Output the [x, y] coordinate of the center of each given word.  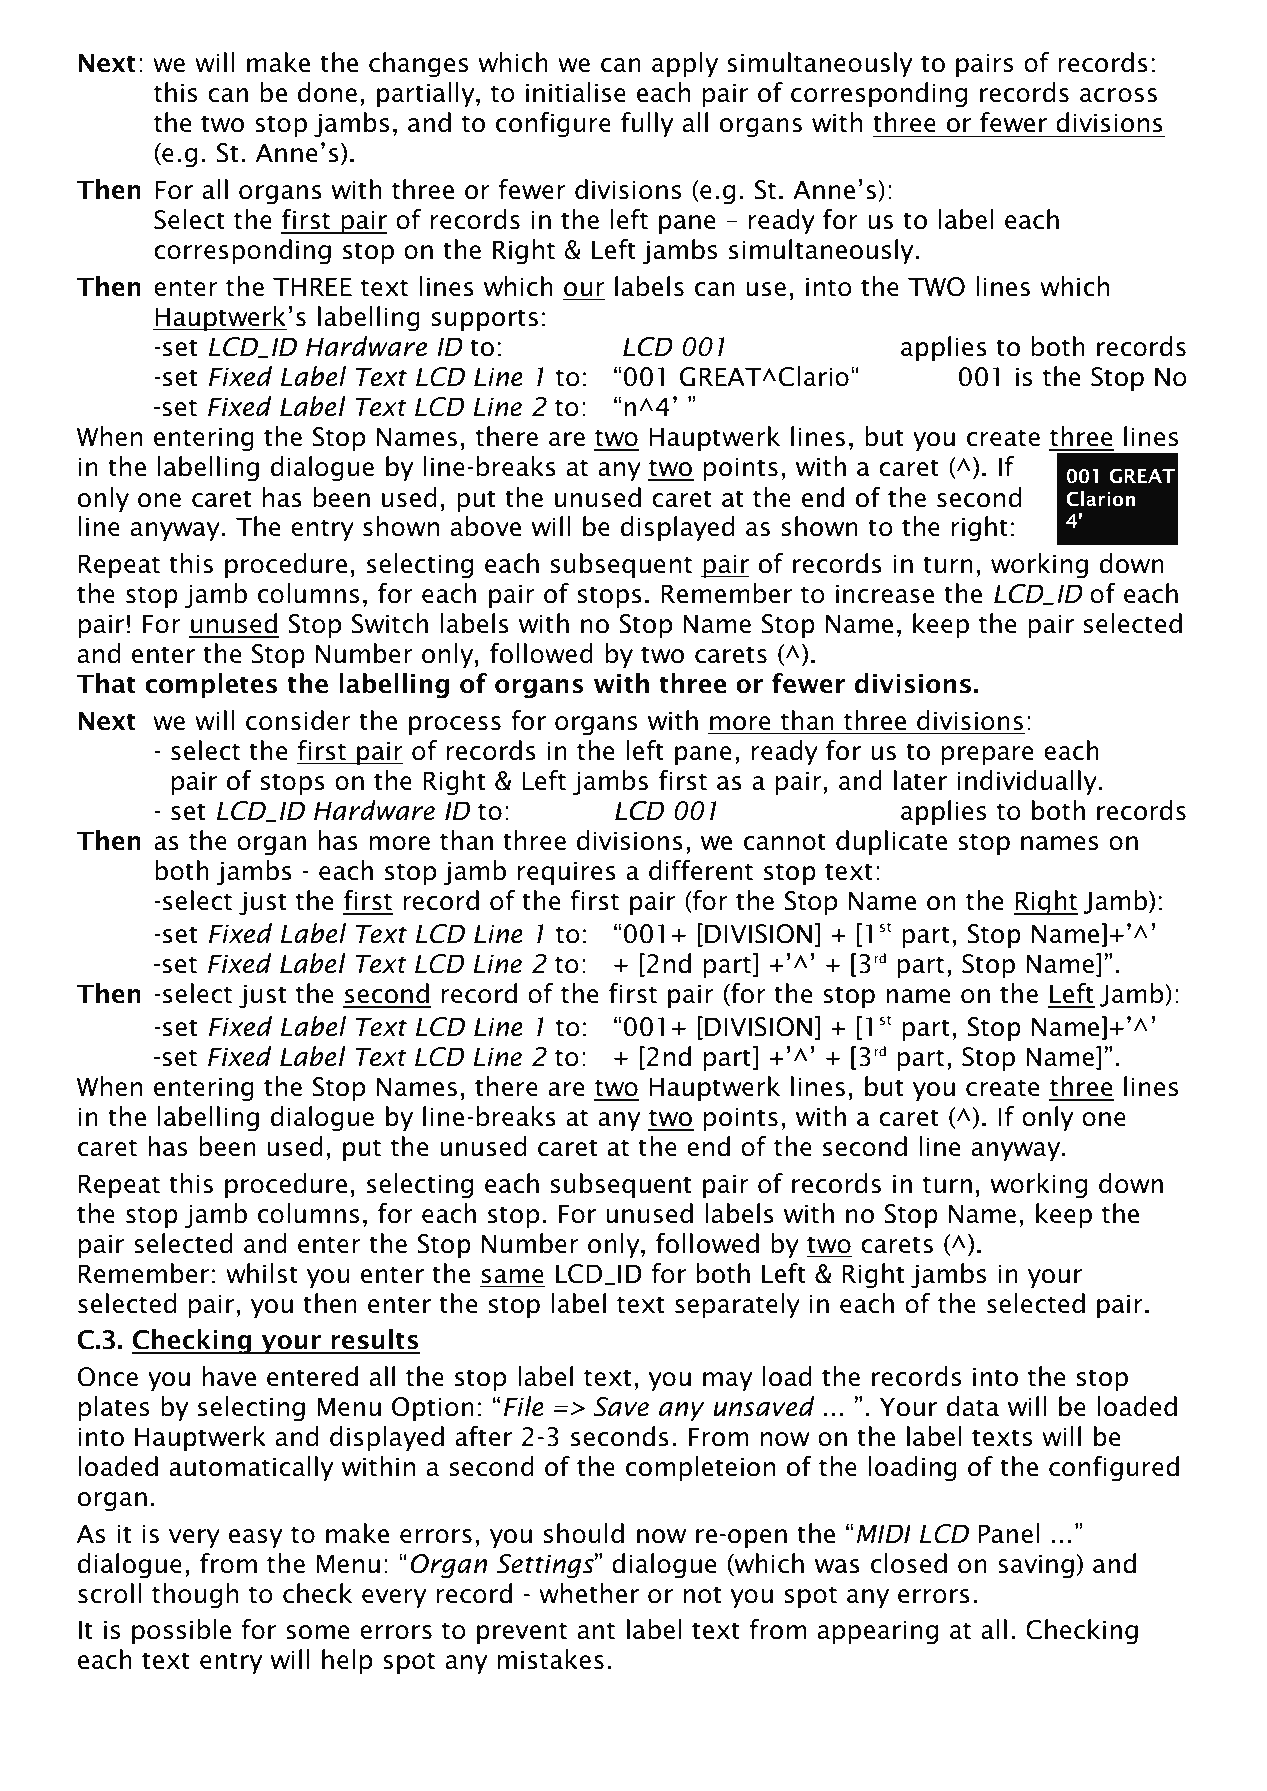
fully [647, 124]
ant [596, 1631]
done [327, 92]
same [513, 1276]
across [1118, 95]
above [486, 526]
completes [211, 685]
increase [885, 594]
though [195, 1596]
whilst [262, 1273]
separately [737, 1305]
